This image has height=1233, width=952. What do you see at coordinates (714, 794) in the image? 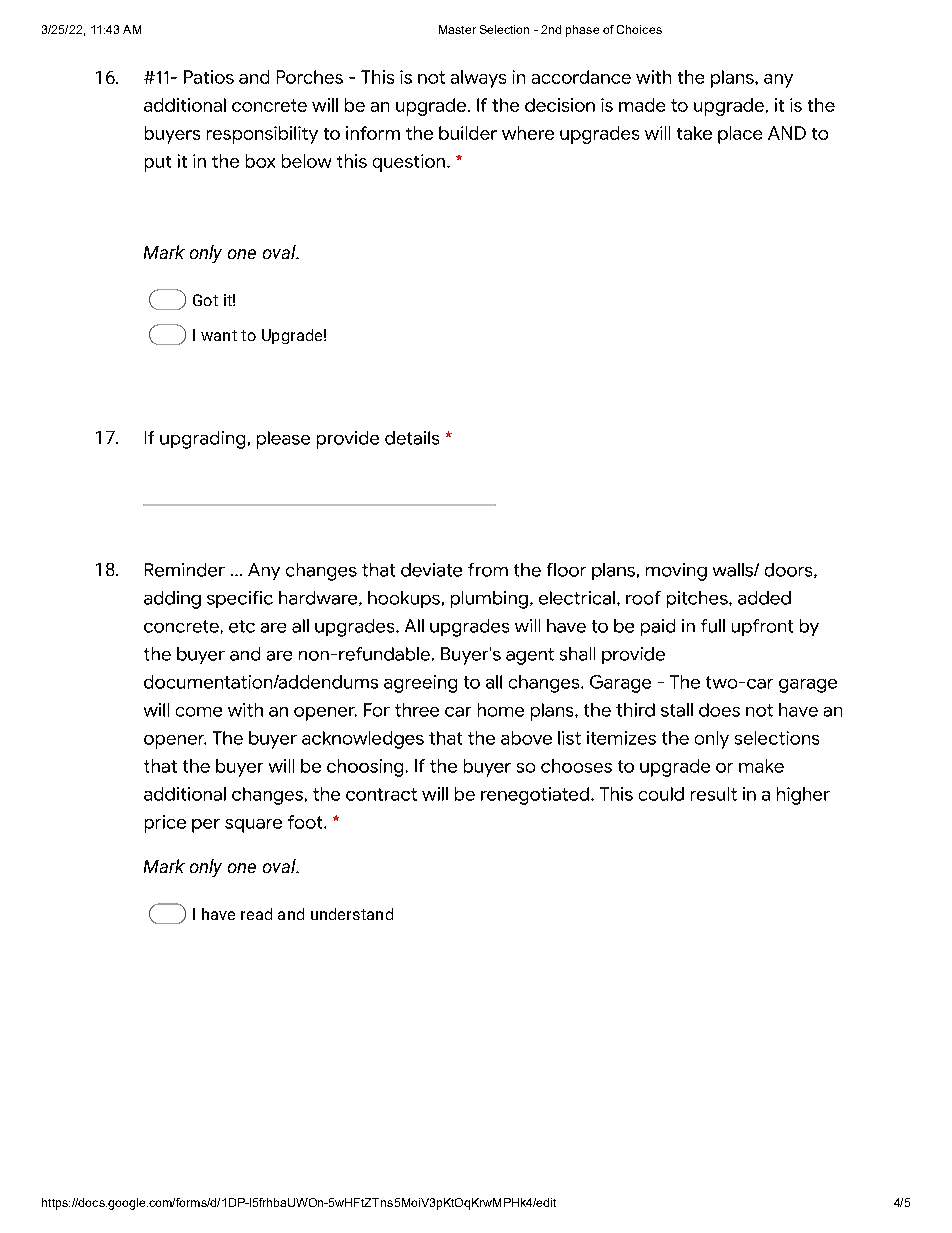
I see `result` at bounding box center [714, 794].
